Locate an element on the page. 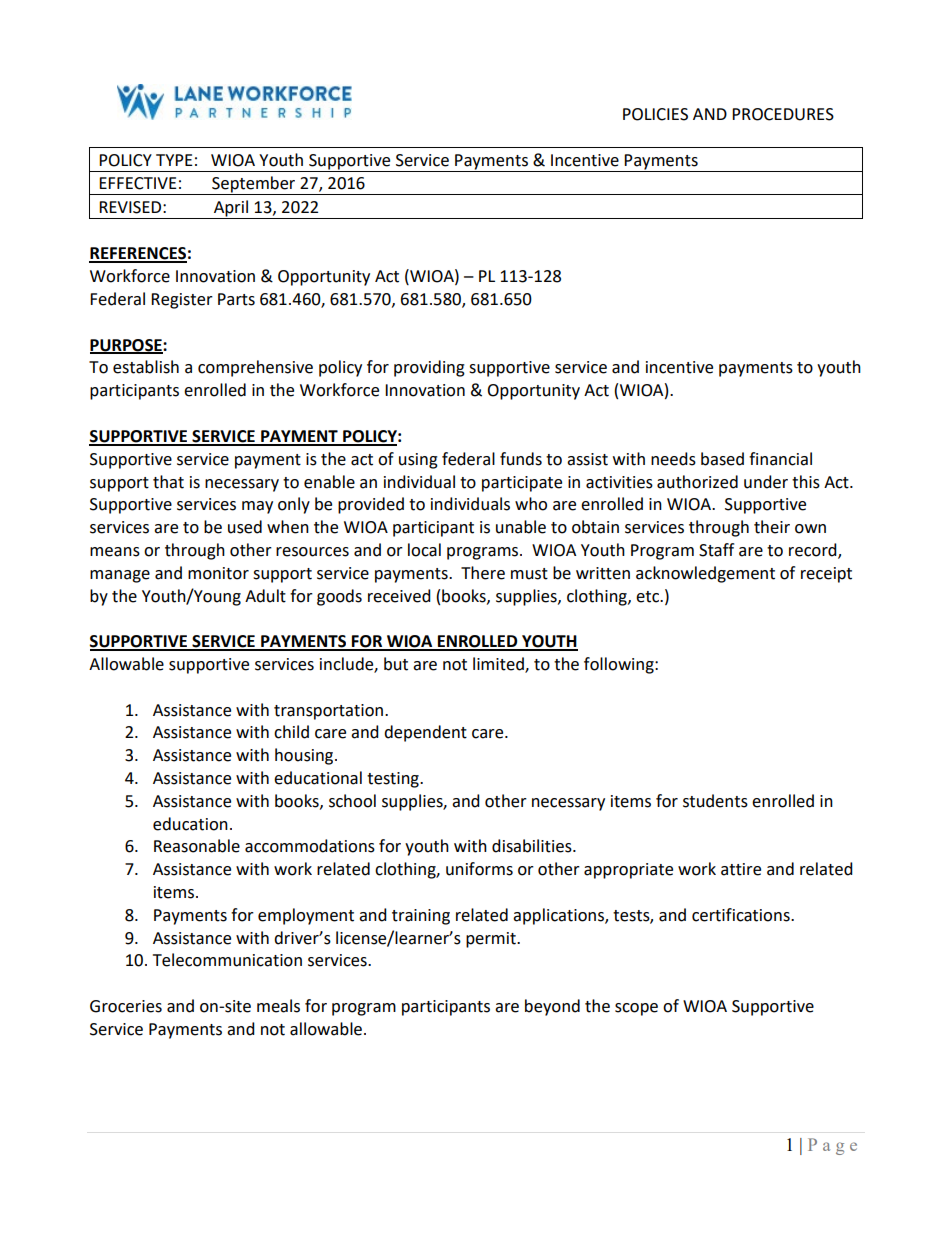  Adult is located at coordinates (265, 596).
